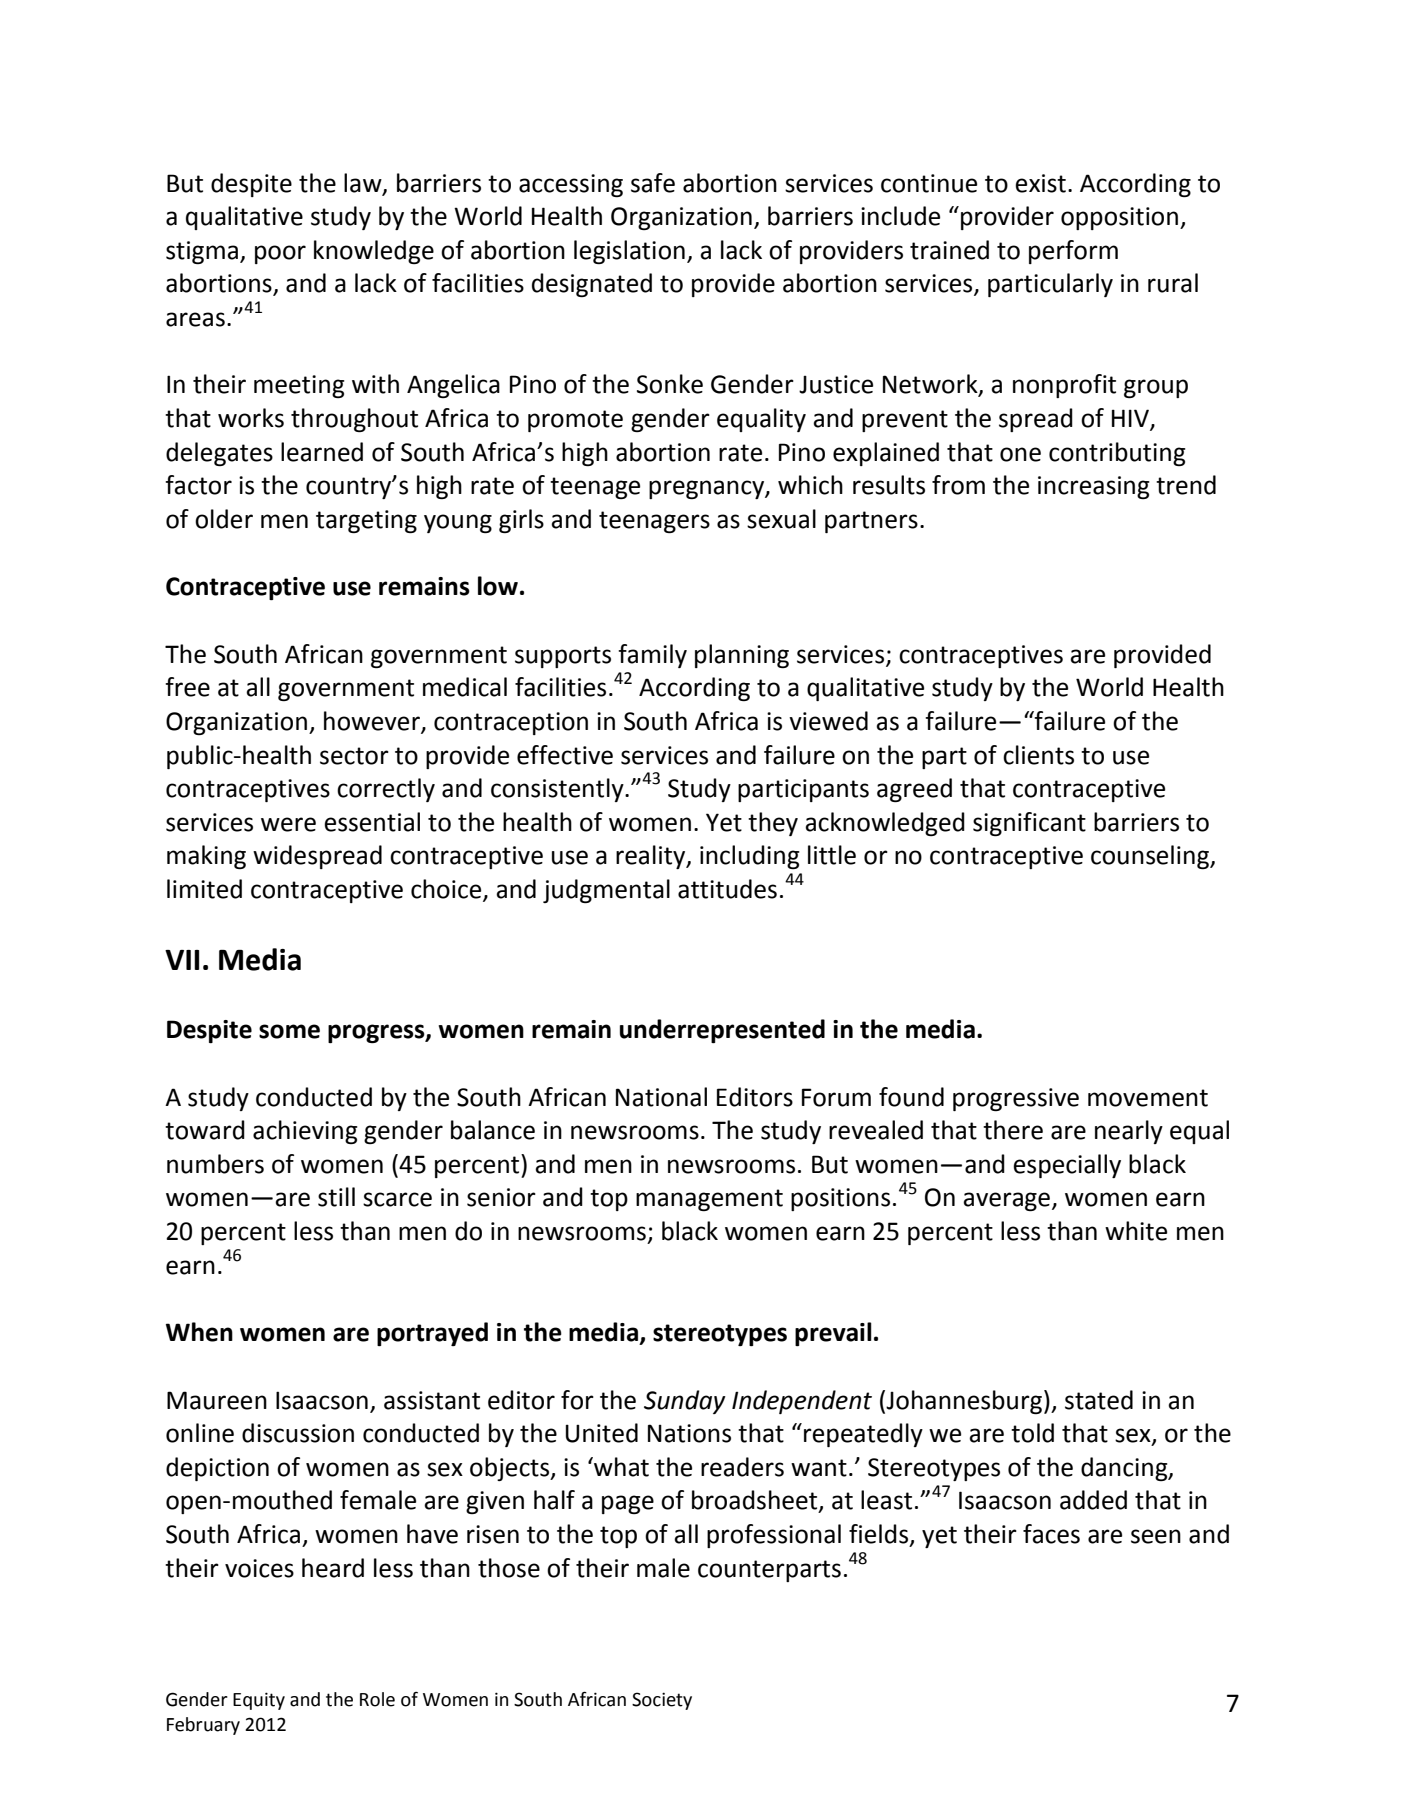 This screenshot has height=1819, width=1405. Describe the element at coordinates (662, 1701) in the screenshot. I see `Society` at that location.
